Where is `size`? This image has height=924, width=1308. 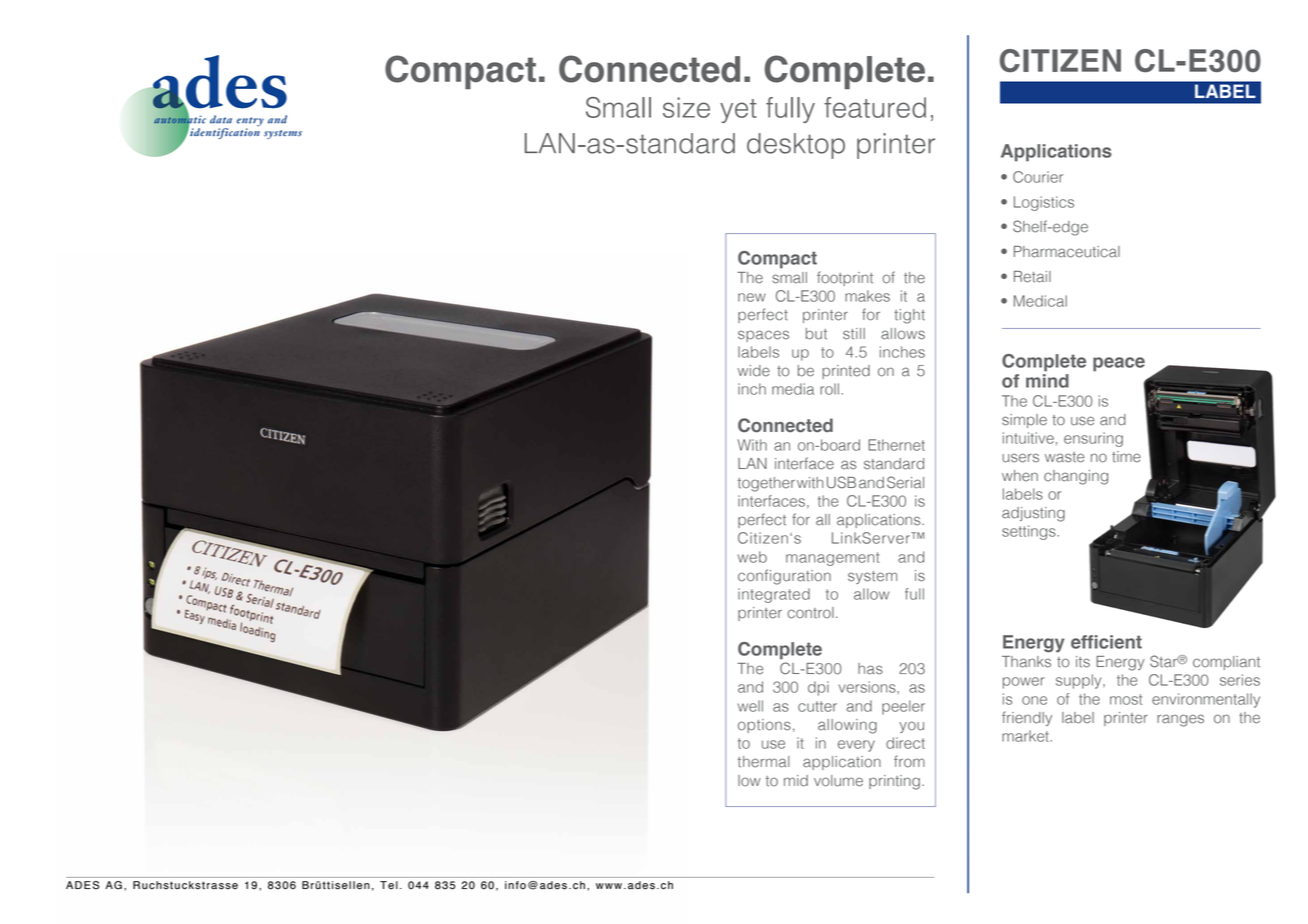
size is located at coordinates (686, 107).
